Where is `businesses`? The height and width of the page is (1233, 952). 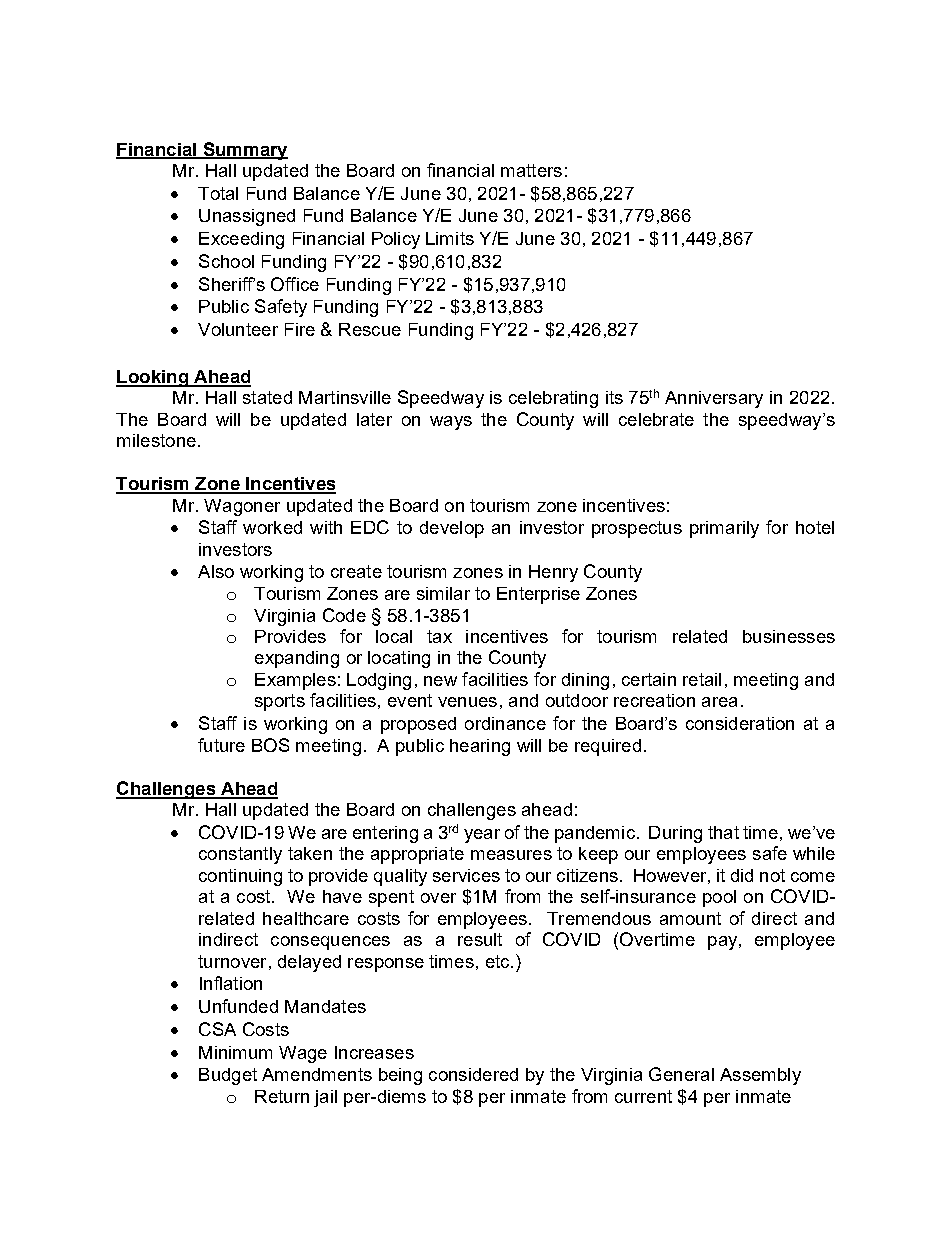
businesses is located at coordinates (789, 636).
